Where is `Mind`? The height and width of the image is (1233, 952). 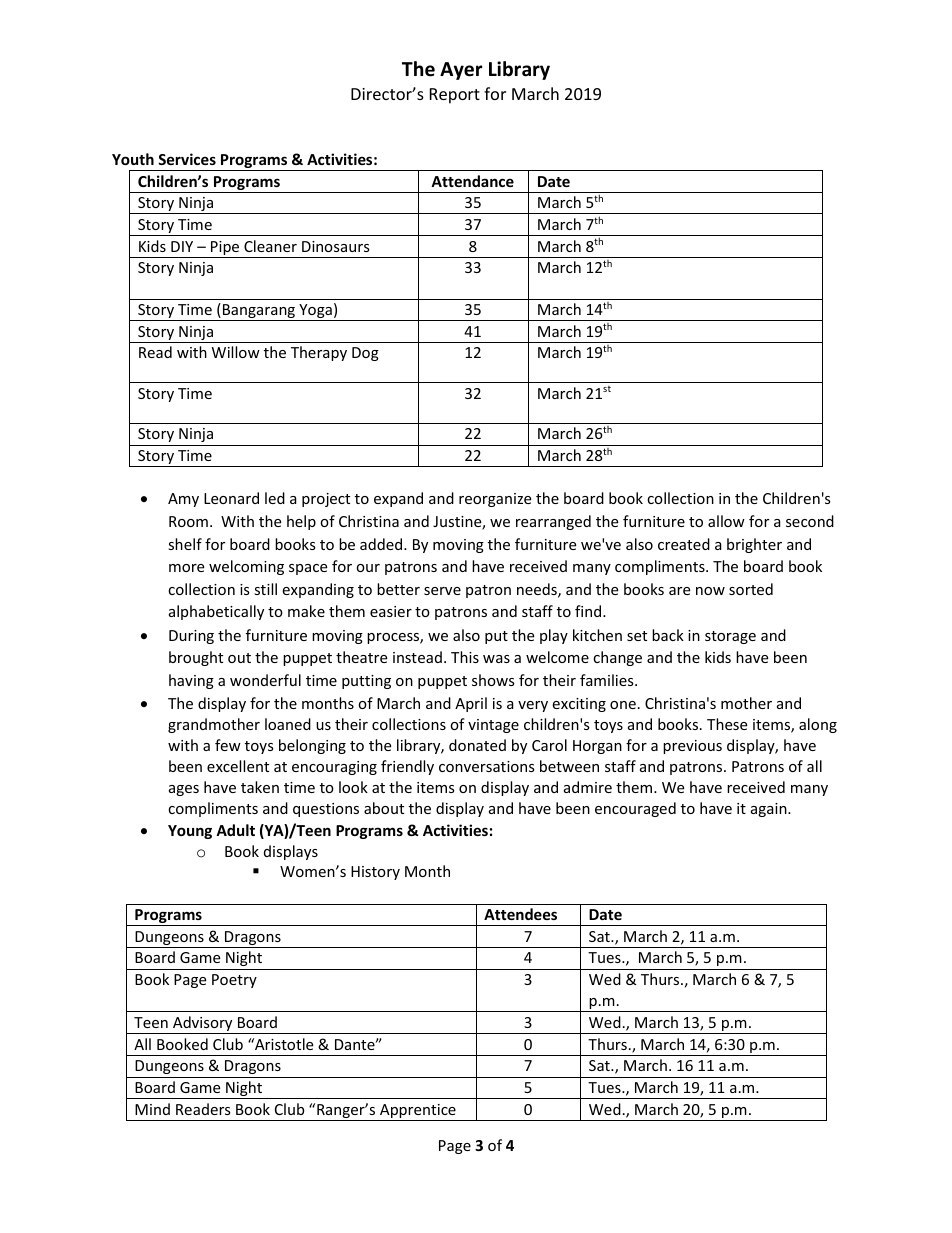
Mind is located at coordinates (152, 1109).
